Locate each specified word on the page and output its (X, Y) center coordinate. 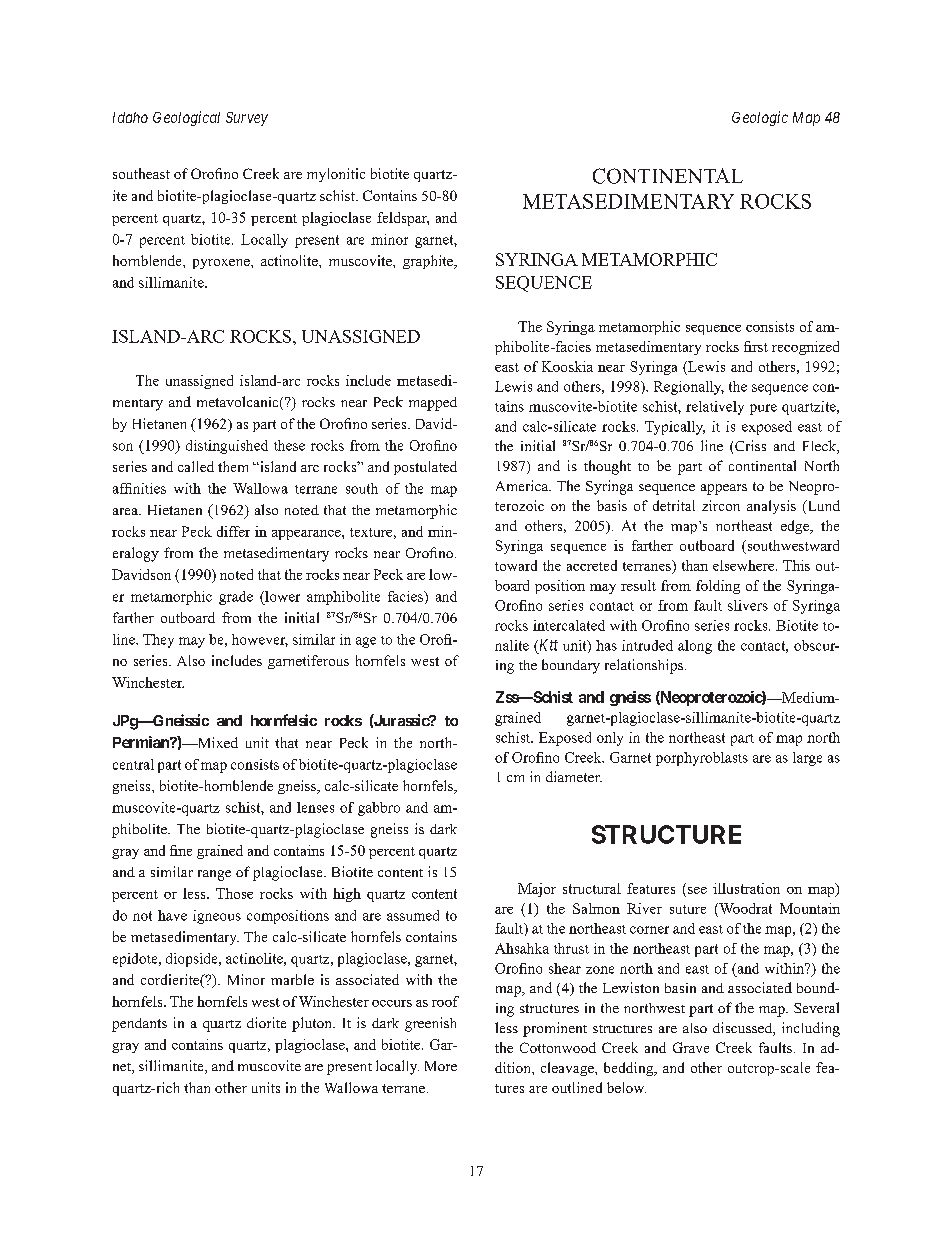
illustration (746, 888)
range (214, 875)
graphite (429, 262)
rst (760, 347)
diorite (266, 1022)
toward (516, 565)
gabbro (379, 809)
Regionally (689, 388)
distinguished (227, 447)
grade (236, 598)
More (441, 1066)
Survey (247, 119)
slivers (748, 605)
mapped (433, 404)
